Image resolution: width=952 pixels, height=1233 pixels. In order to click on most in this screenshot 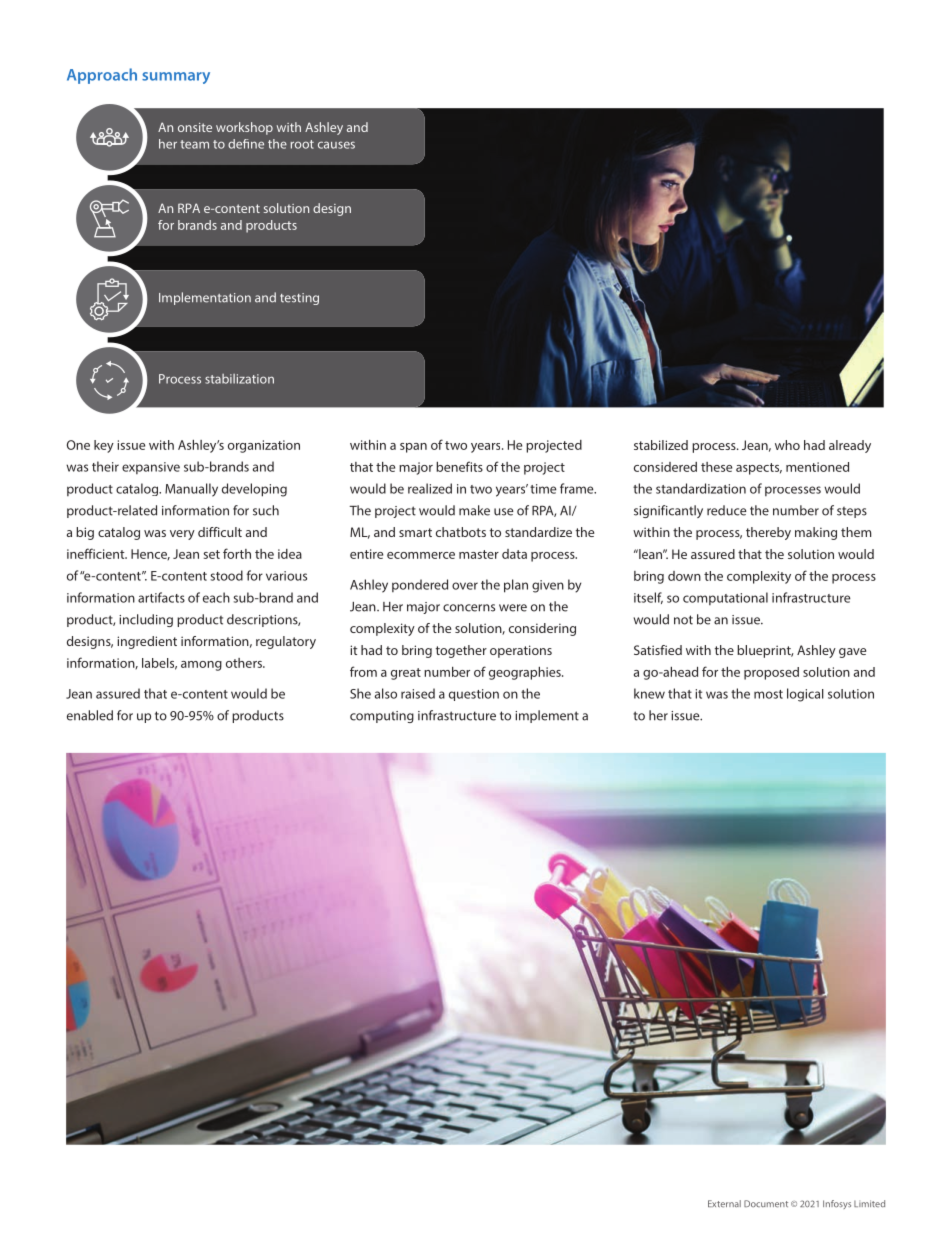, I will do `click(768, 694)`.
